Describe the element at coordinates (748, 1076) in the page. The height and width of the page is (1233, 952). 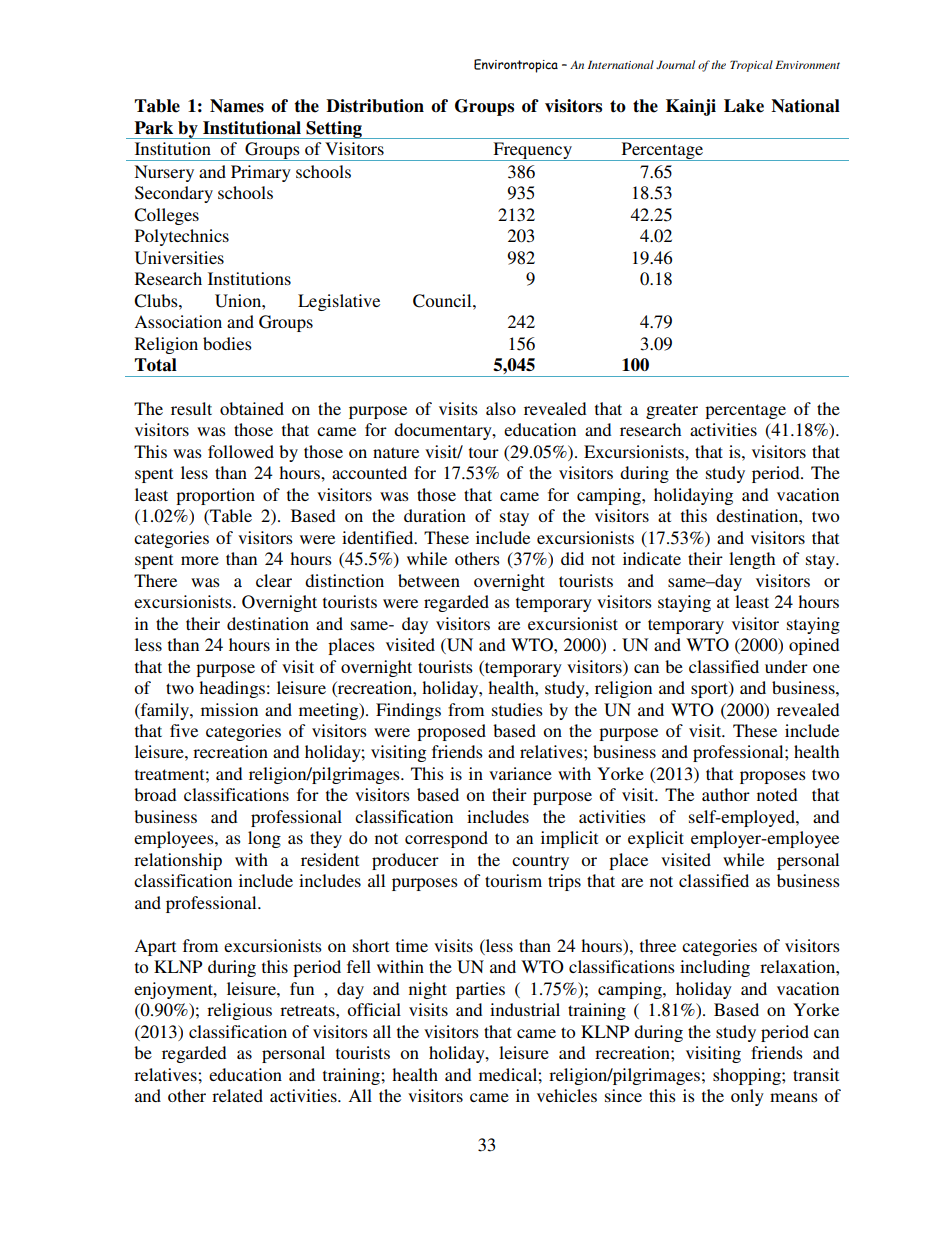
I see `shopping` at that location.
